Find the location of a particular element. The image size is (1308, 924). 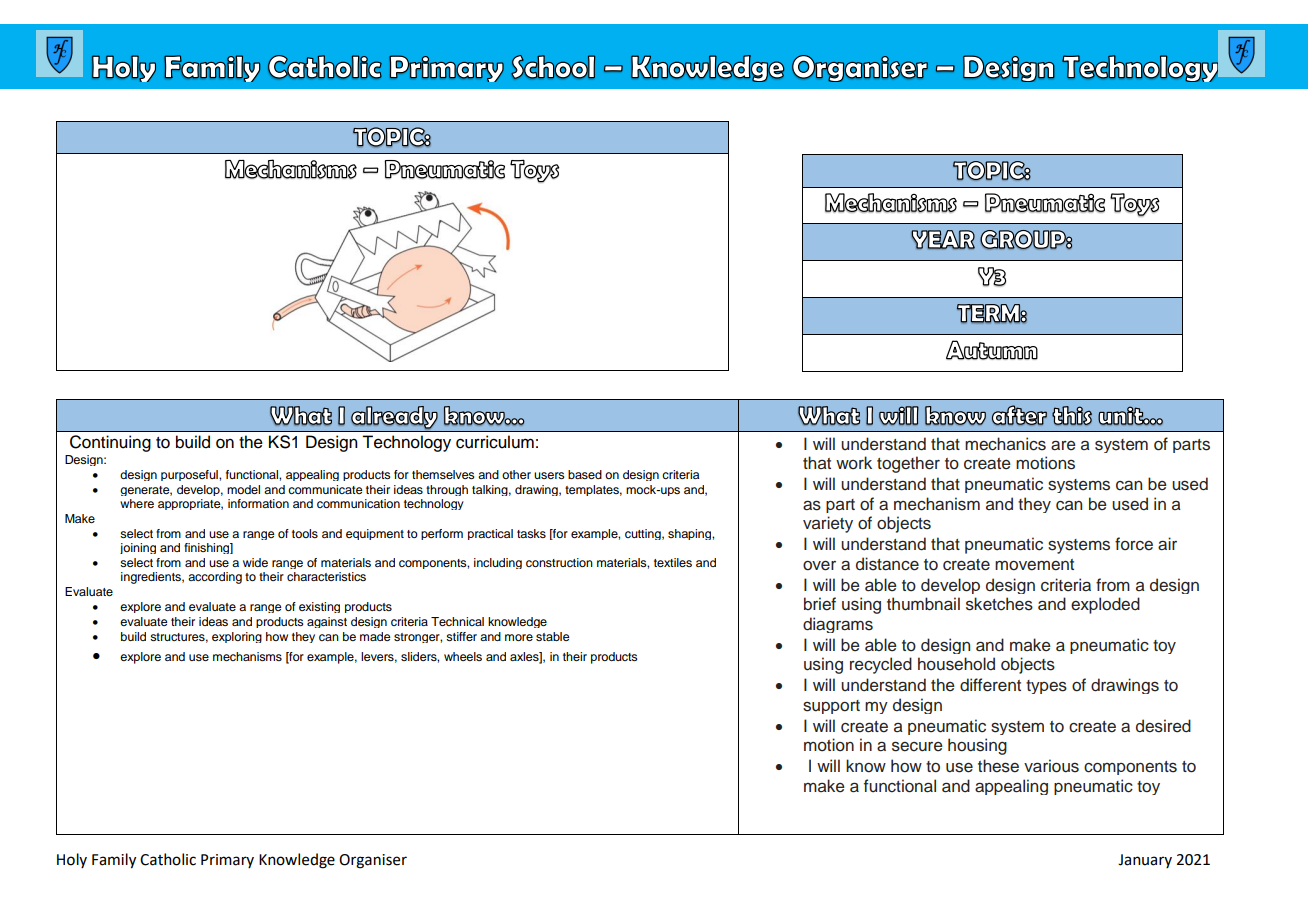

Catholic is located at coordinates (168, 859).
